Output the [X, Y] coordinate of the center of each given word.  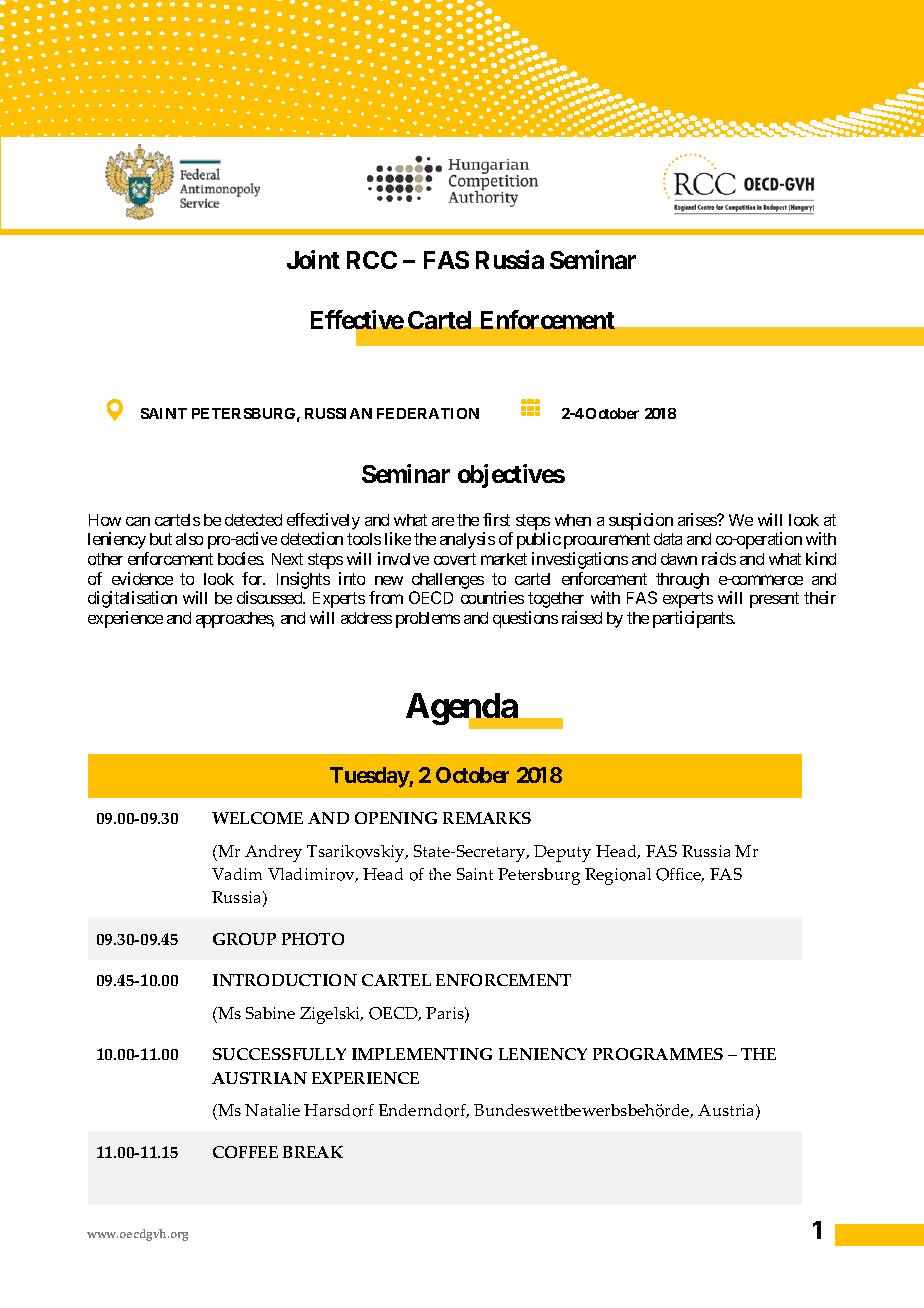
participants [693, 619]
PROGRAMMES [658, 1054]
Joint [313, 259]
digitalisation [132, 599]
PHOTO [313, 939]
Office [680, 875]
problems [428, 620]
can [138, 521]
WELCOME [257, 818]
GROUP [244, 939]
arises [698, 519]
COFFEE [245, 1152]
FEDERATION [428, 413]
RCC [372, 260]
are [443, 521]
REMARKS [487, 818]
